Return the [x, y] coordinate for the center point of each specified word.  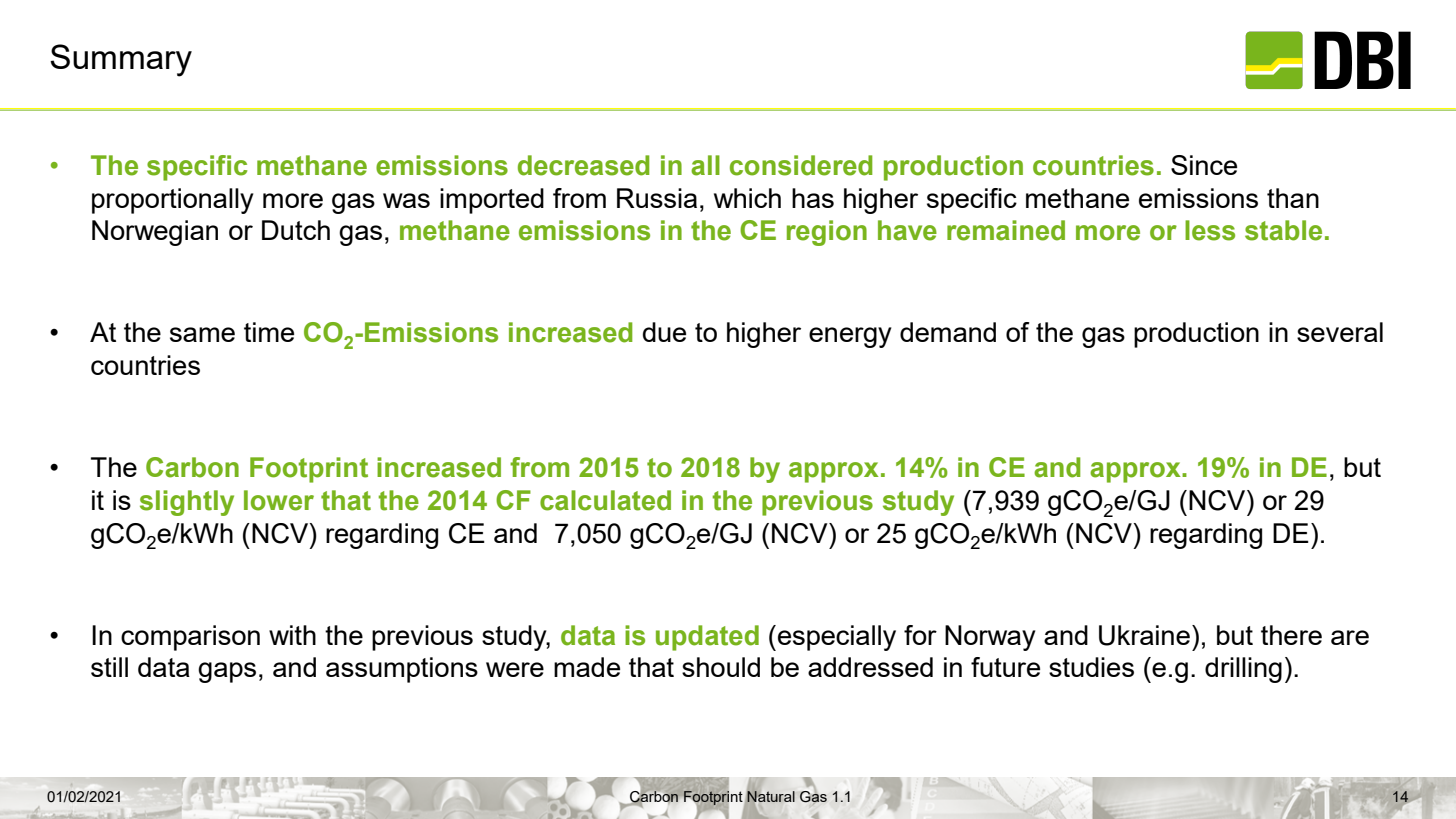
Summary [121, 60]
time [269, 332]
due [664, 332]
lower [279, 500]
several [1340, 332]
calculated [605, 500]
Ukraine [1144, 635]
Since [1204, 165]
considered [801, 165]
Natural [771, 796]
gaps [227, 672]
